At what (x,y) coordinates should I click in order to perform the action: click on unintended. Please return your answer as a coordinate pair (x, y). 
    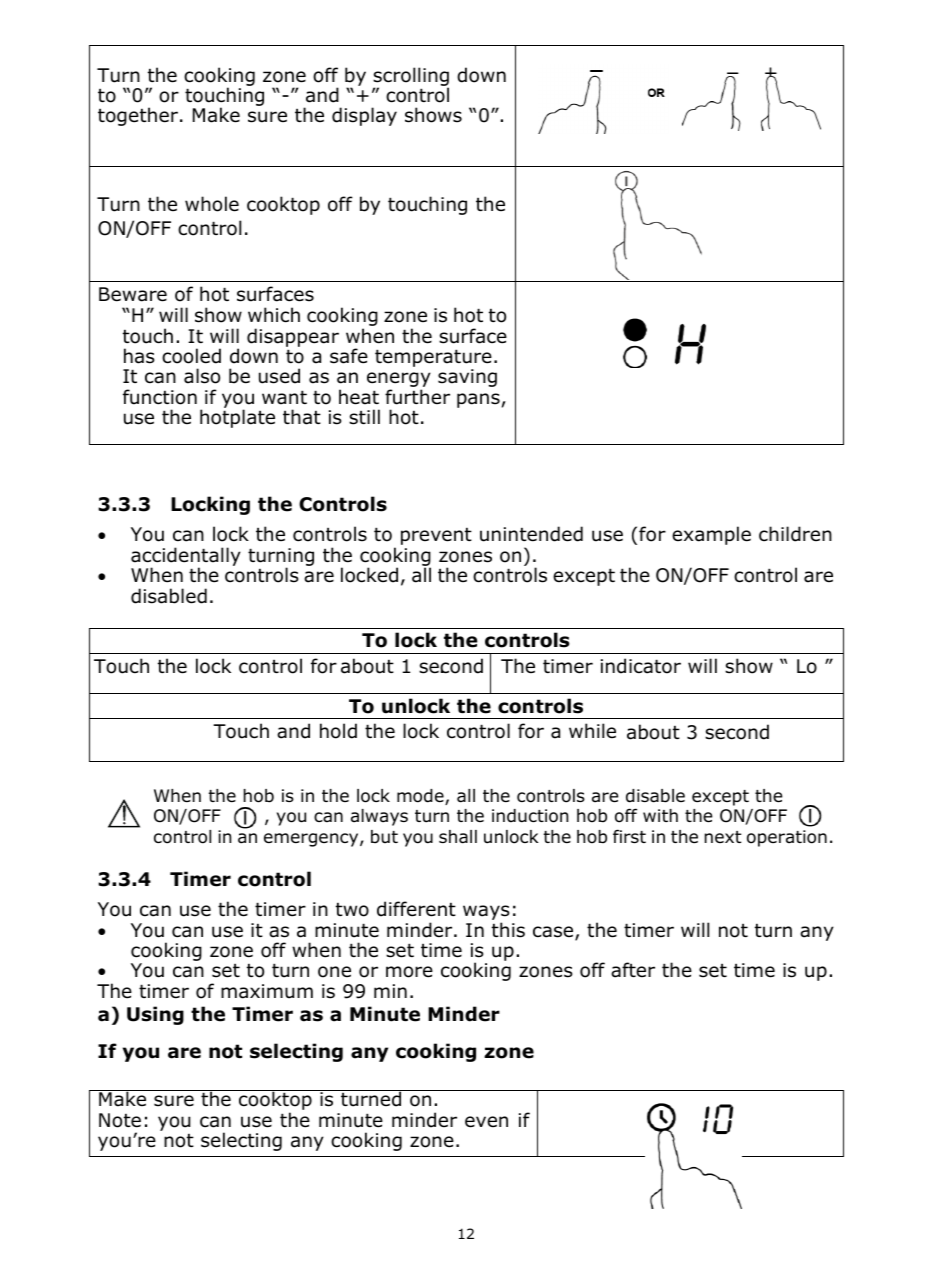
    Looking at the image, I should click on (531, 534).
